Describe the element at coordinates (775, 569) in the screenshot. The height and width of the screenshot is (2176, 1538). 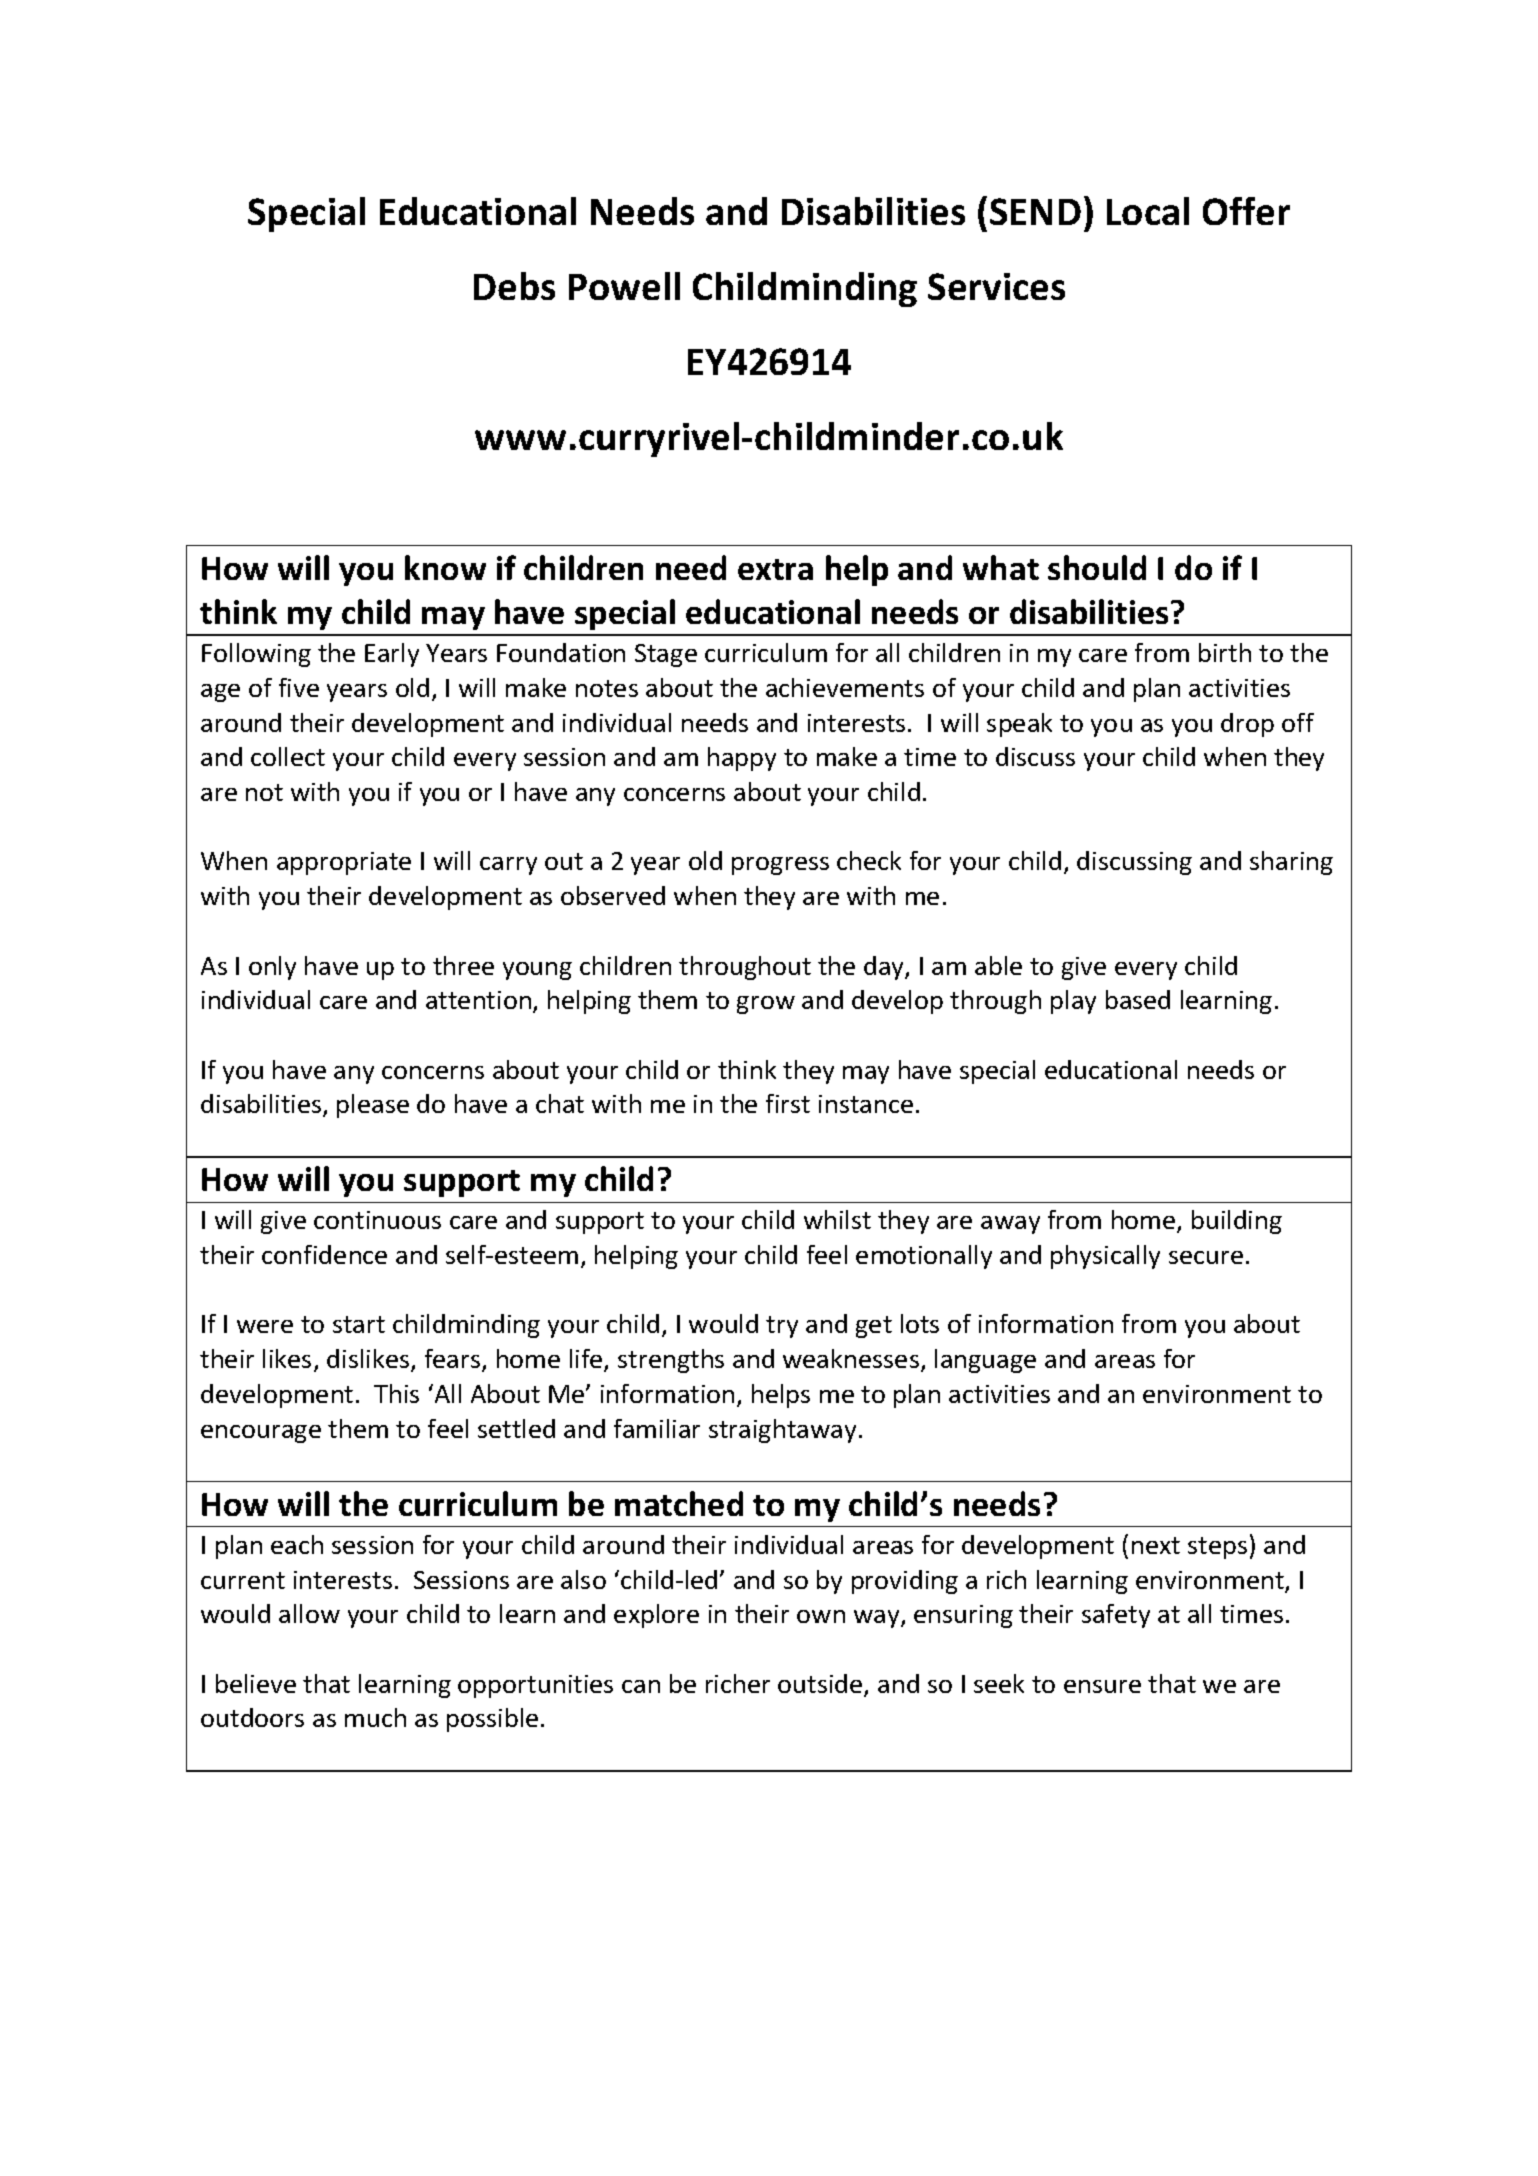
I see `extra` at that location.
